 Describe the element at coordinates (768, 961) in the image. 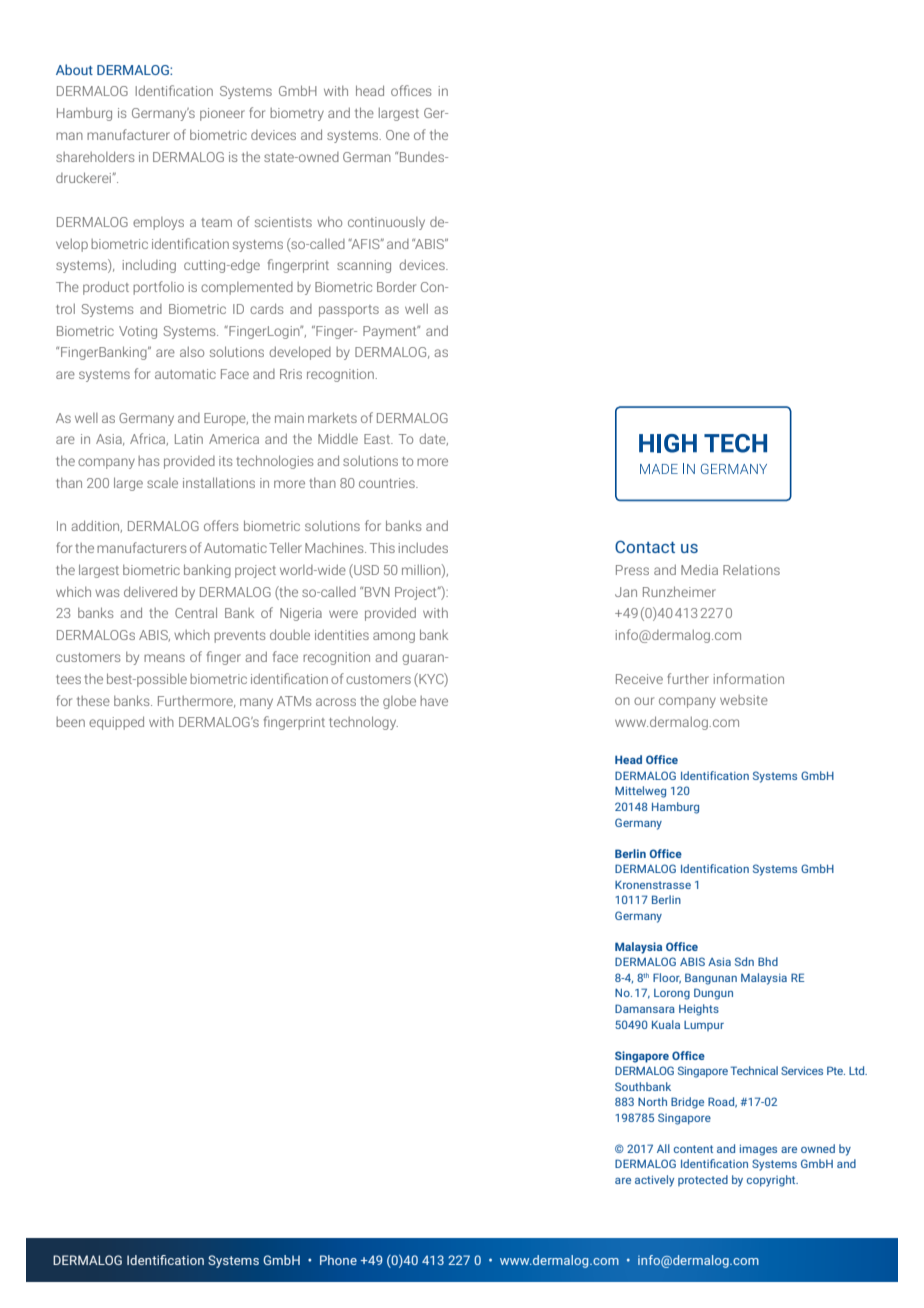

I see `Bhd` at that location.
